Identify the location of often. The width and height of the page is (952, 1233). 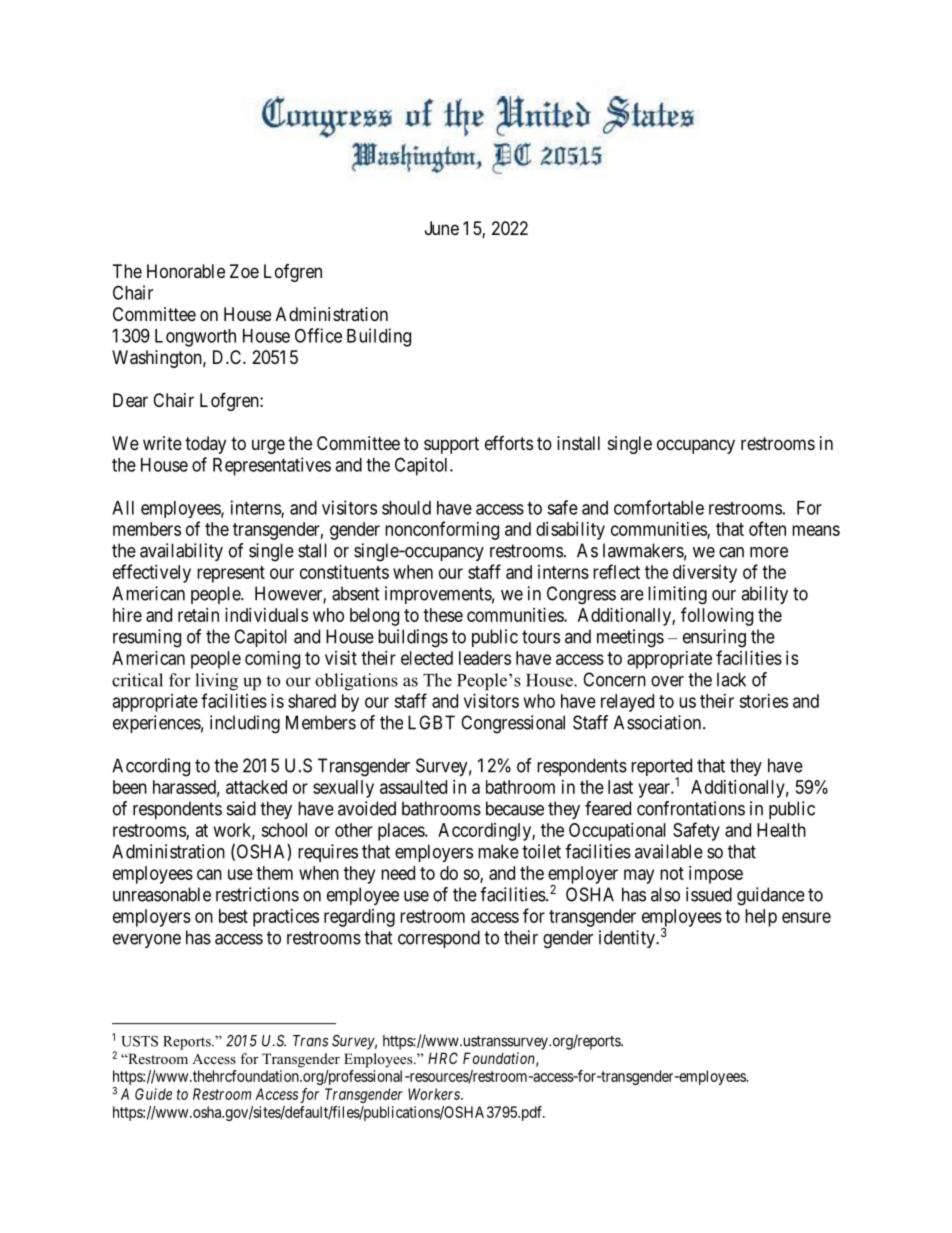
(767, 528).
